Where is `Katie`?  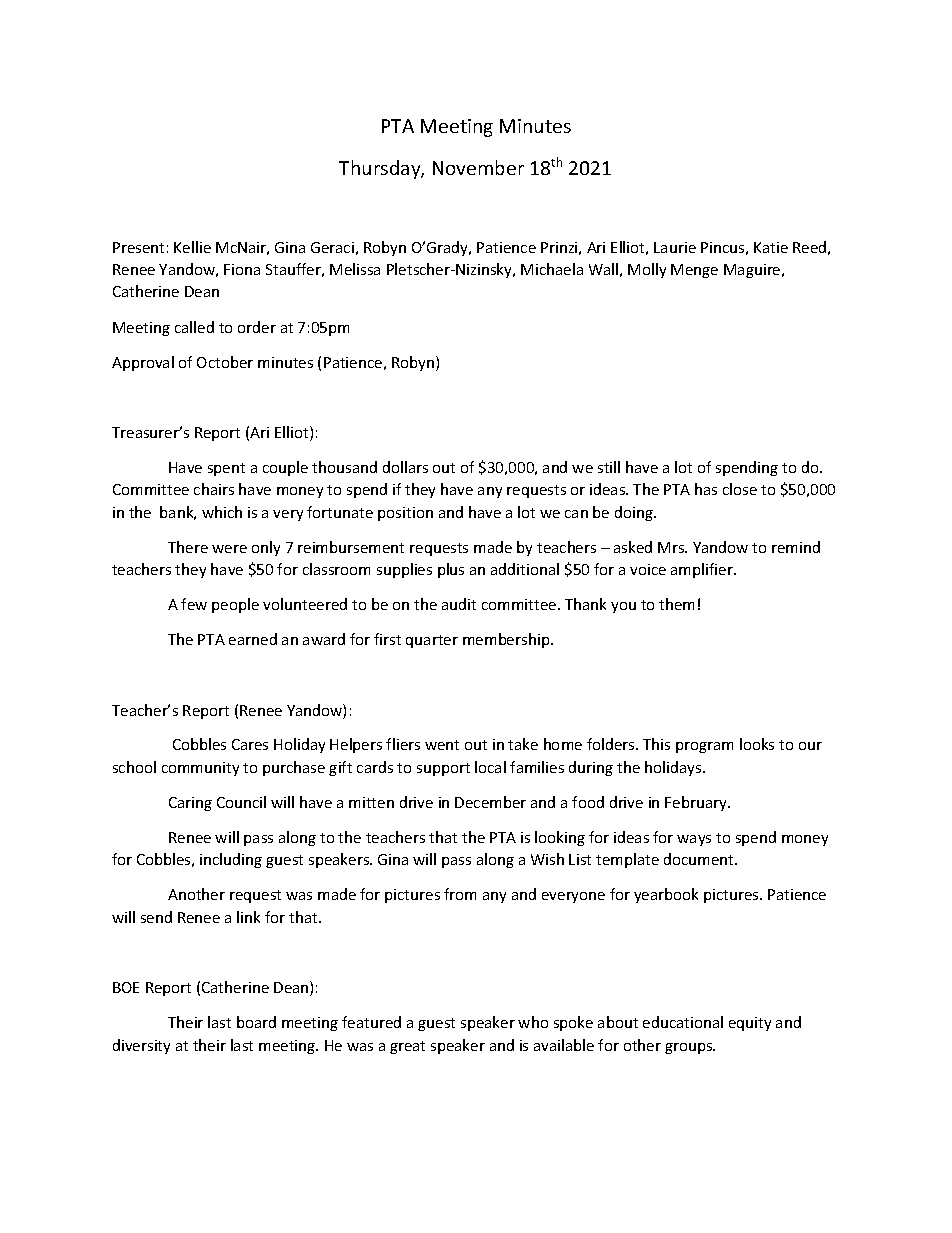
Katie is located at coordinates (771, 247).
